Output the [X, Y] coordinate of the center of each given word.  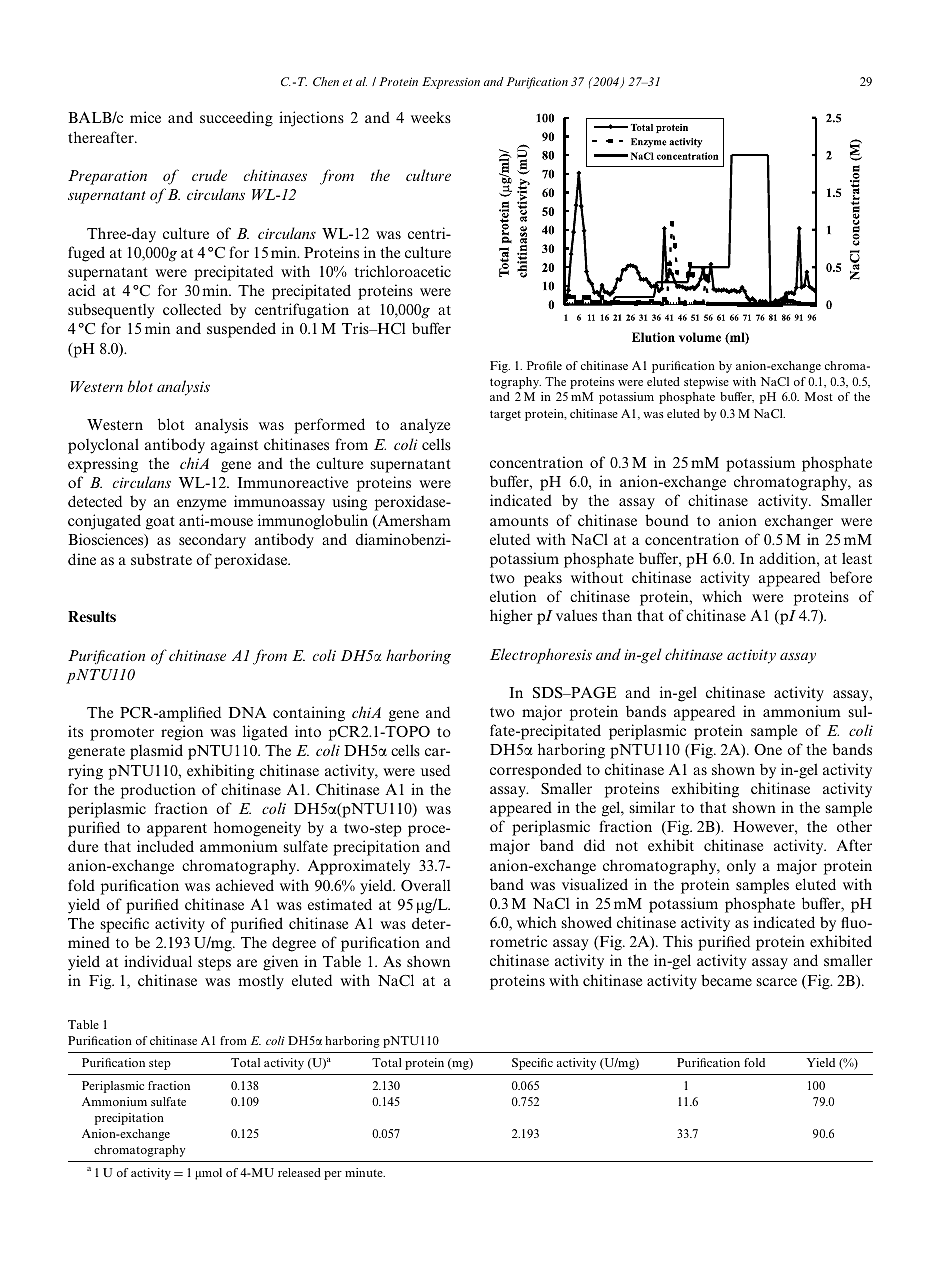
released [299, 1172]
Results [92, 616]
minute [365, 1172]
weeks [431, 117]
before [851, 577]
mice [145, 117]
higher [511, 617]
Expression [451, 83]
